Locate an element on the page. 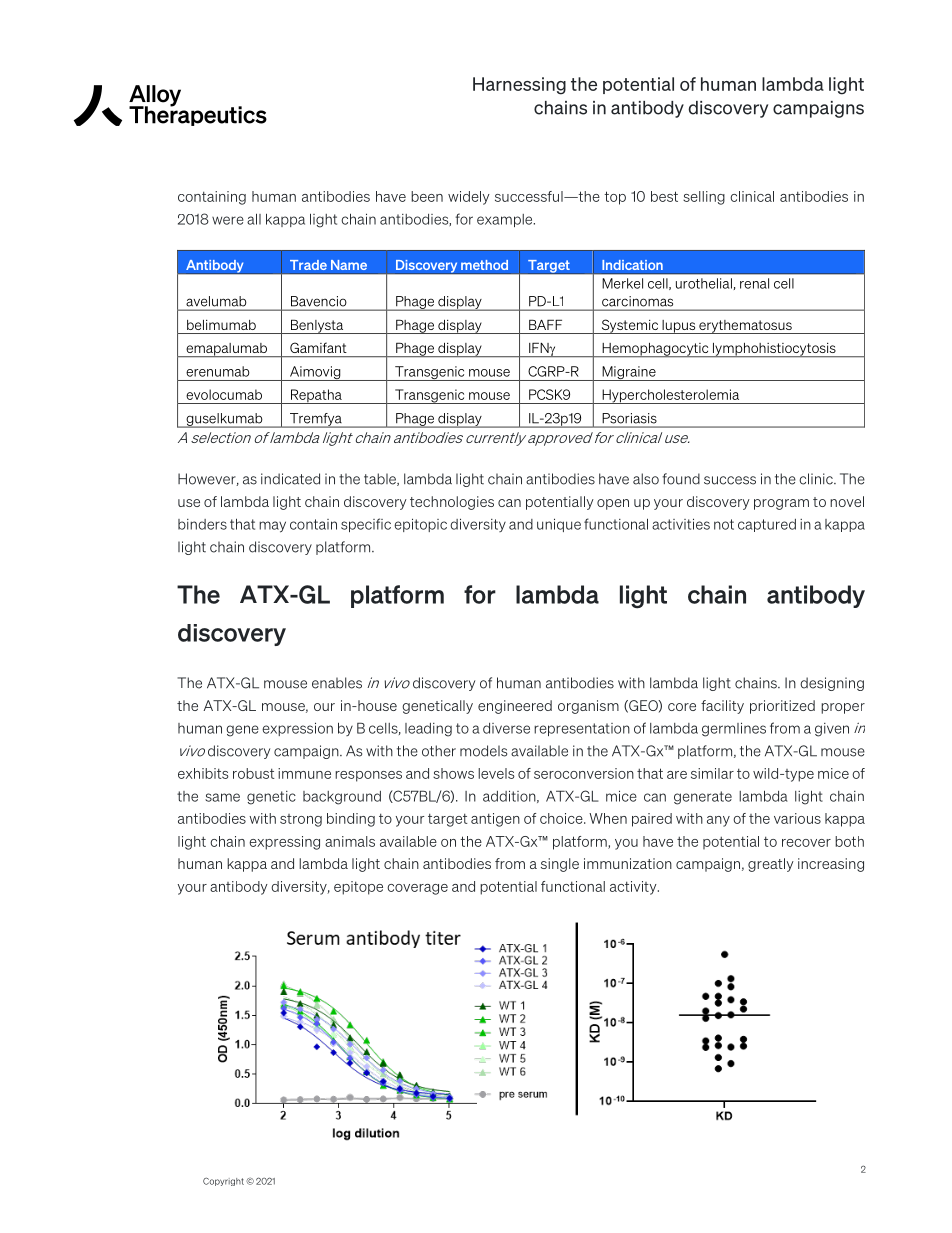 The width and height of the image is (952, 1233). greatly is located at coordinates (771, 865).
